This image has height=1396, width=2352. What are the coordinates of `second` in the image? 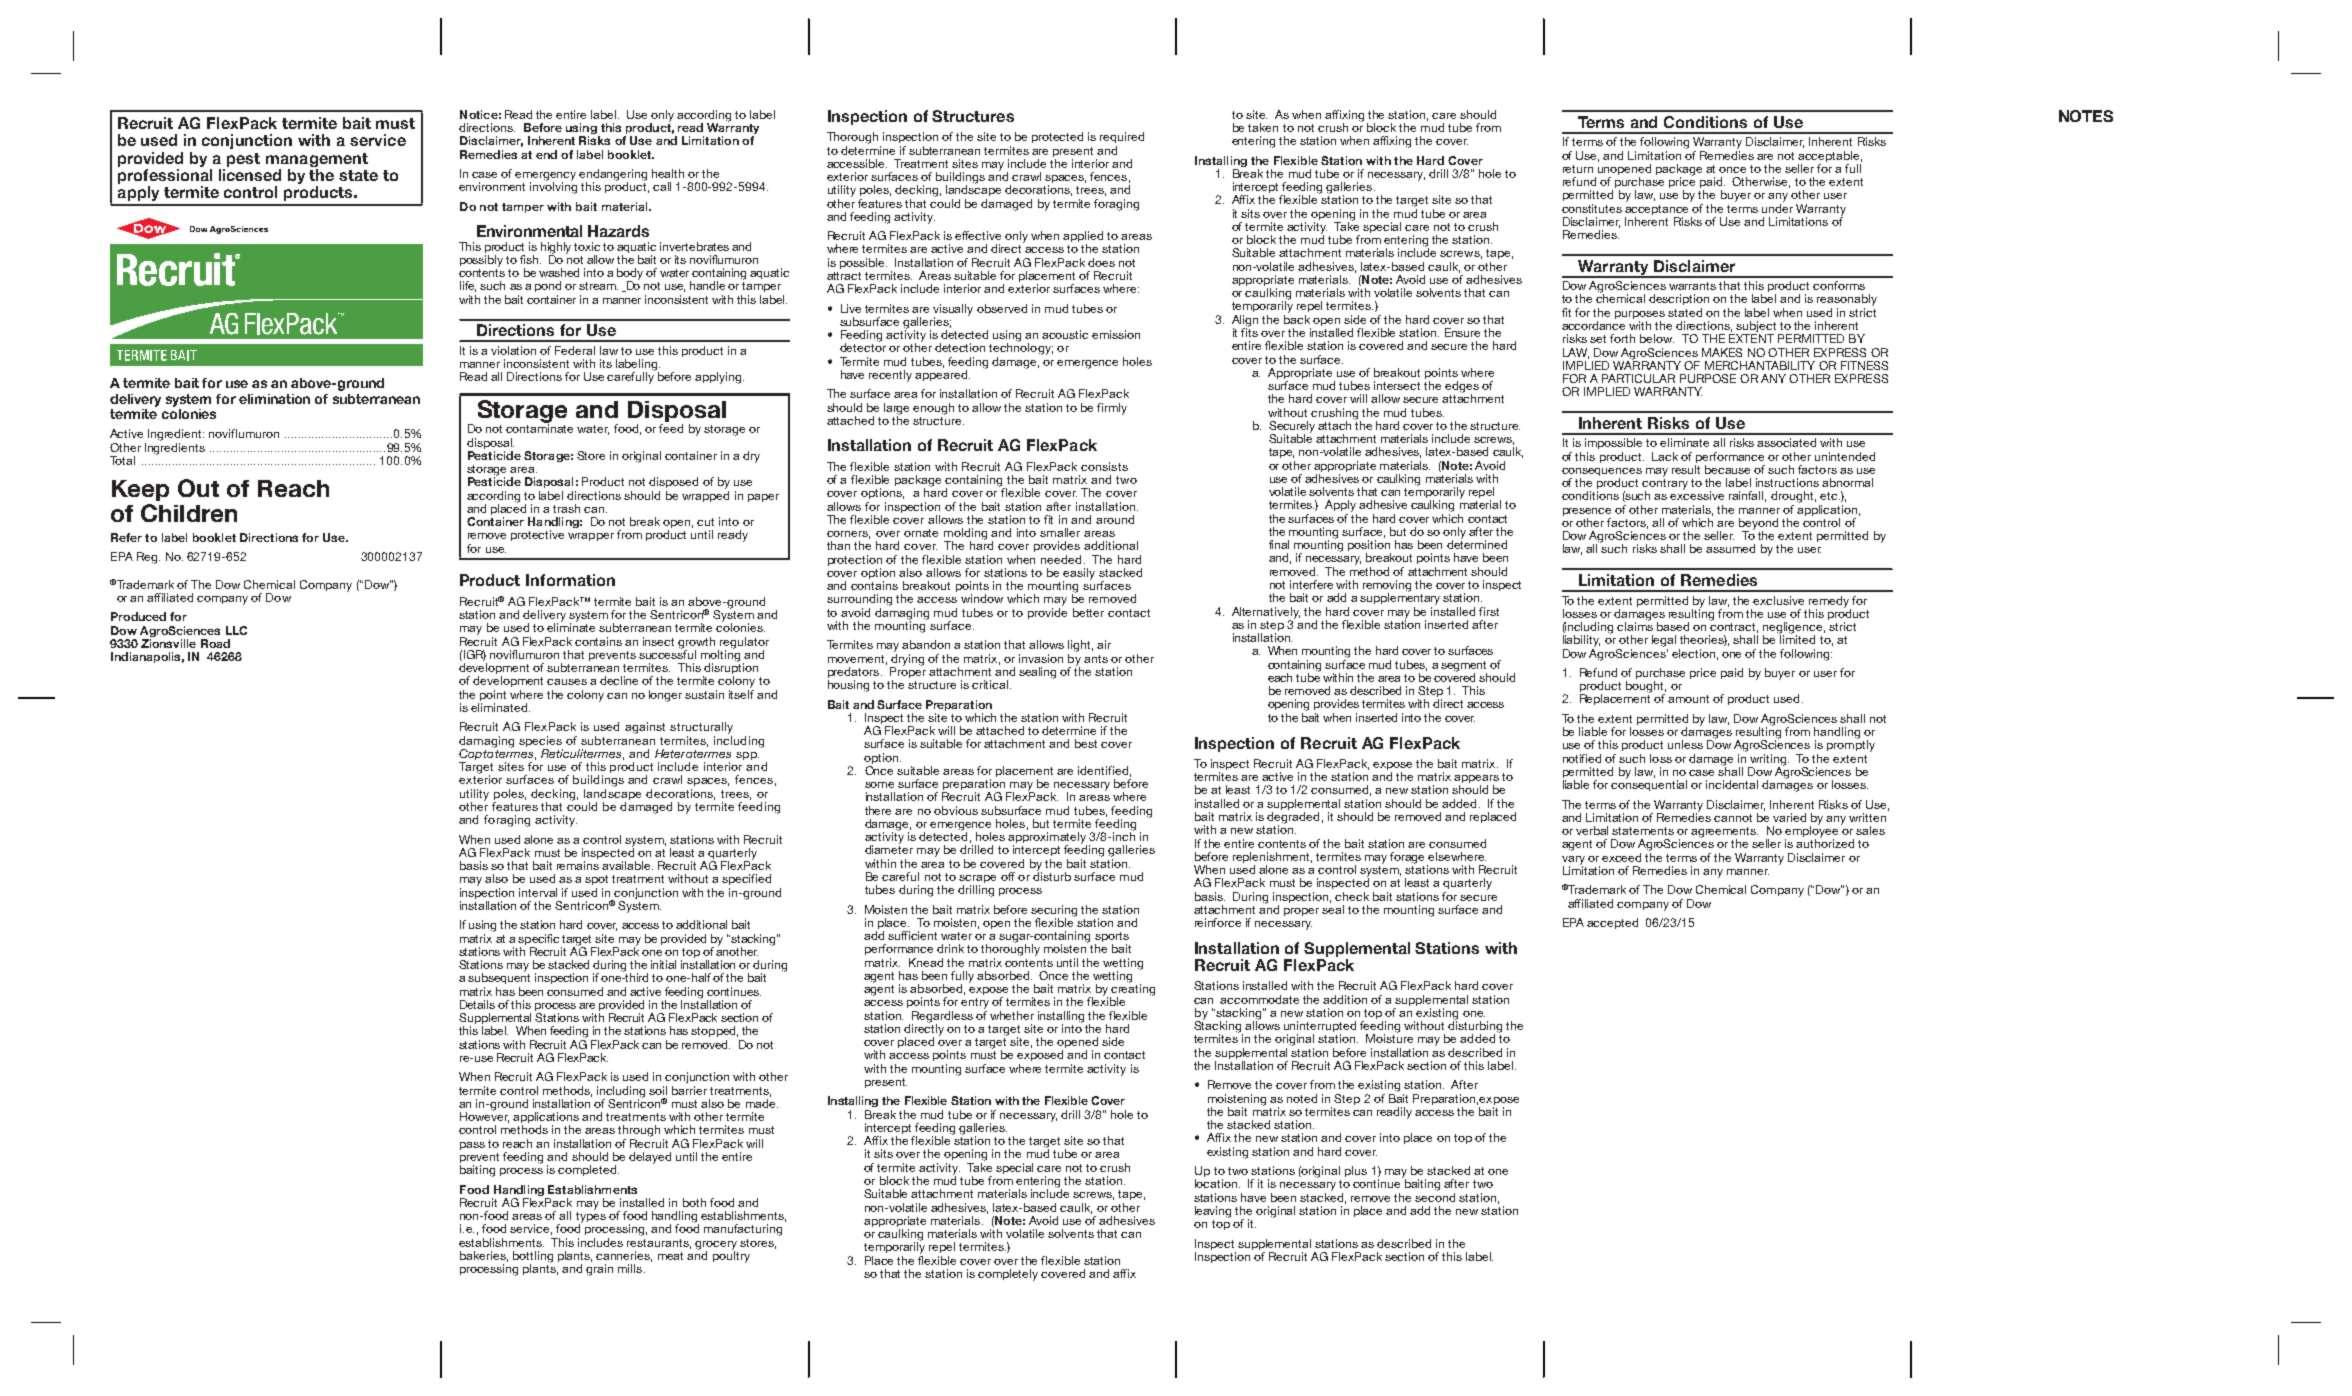 It's located at (1435, 1196).
